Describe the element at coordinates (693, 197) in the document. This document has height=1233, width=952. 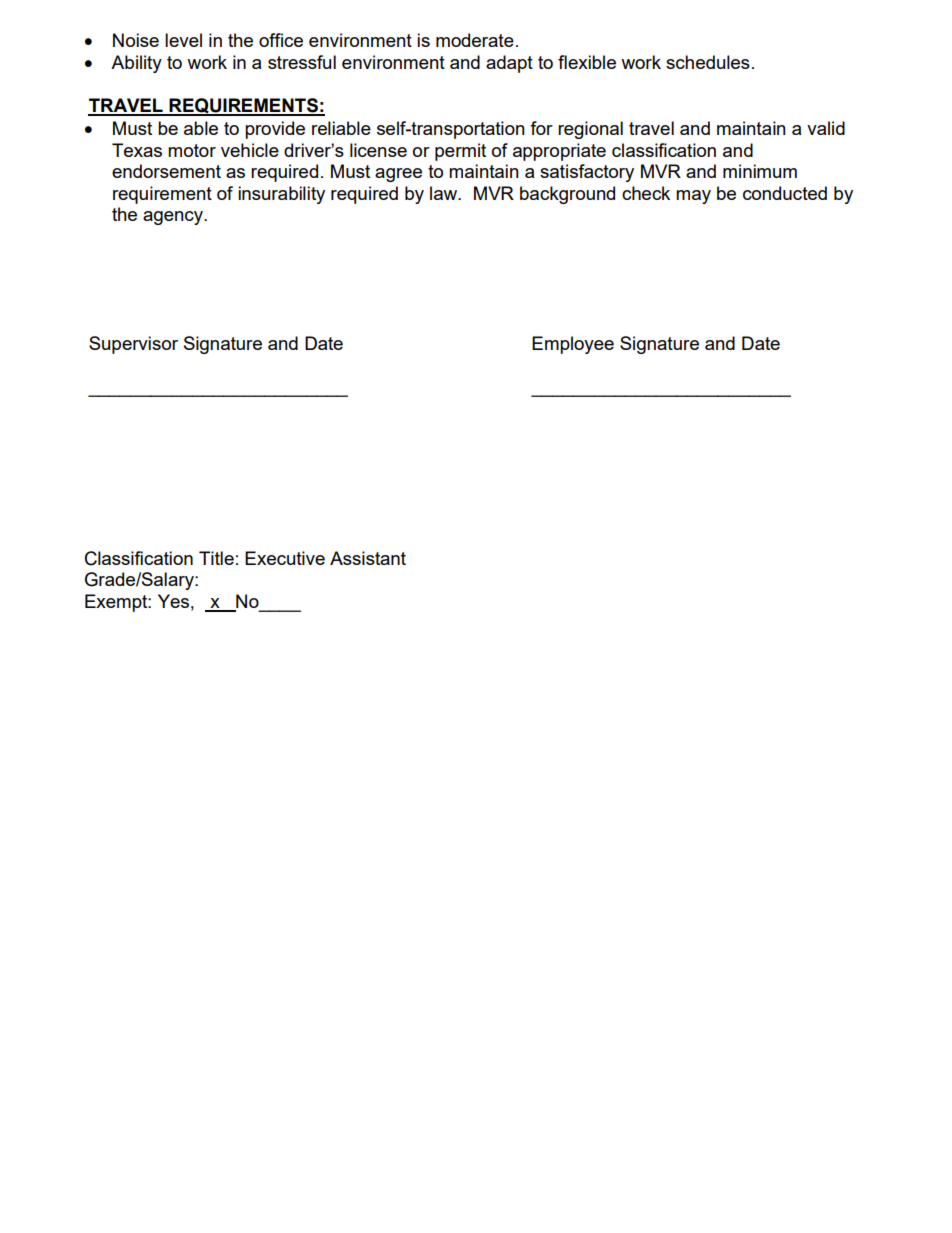
I see `may` at that location.
